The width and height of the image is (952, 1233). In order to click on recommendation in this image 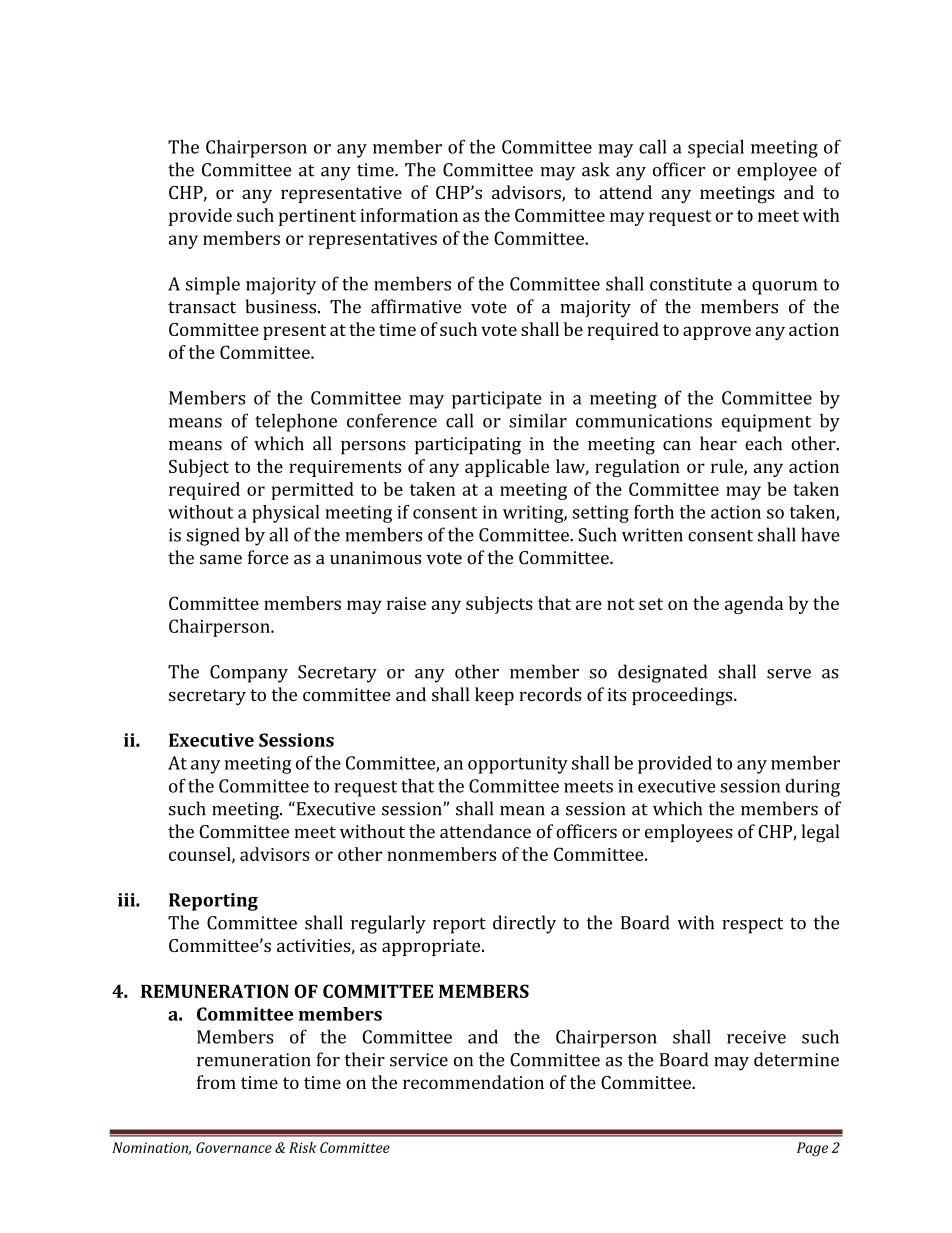, I will do `click(473, 1082)`.
